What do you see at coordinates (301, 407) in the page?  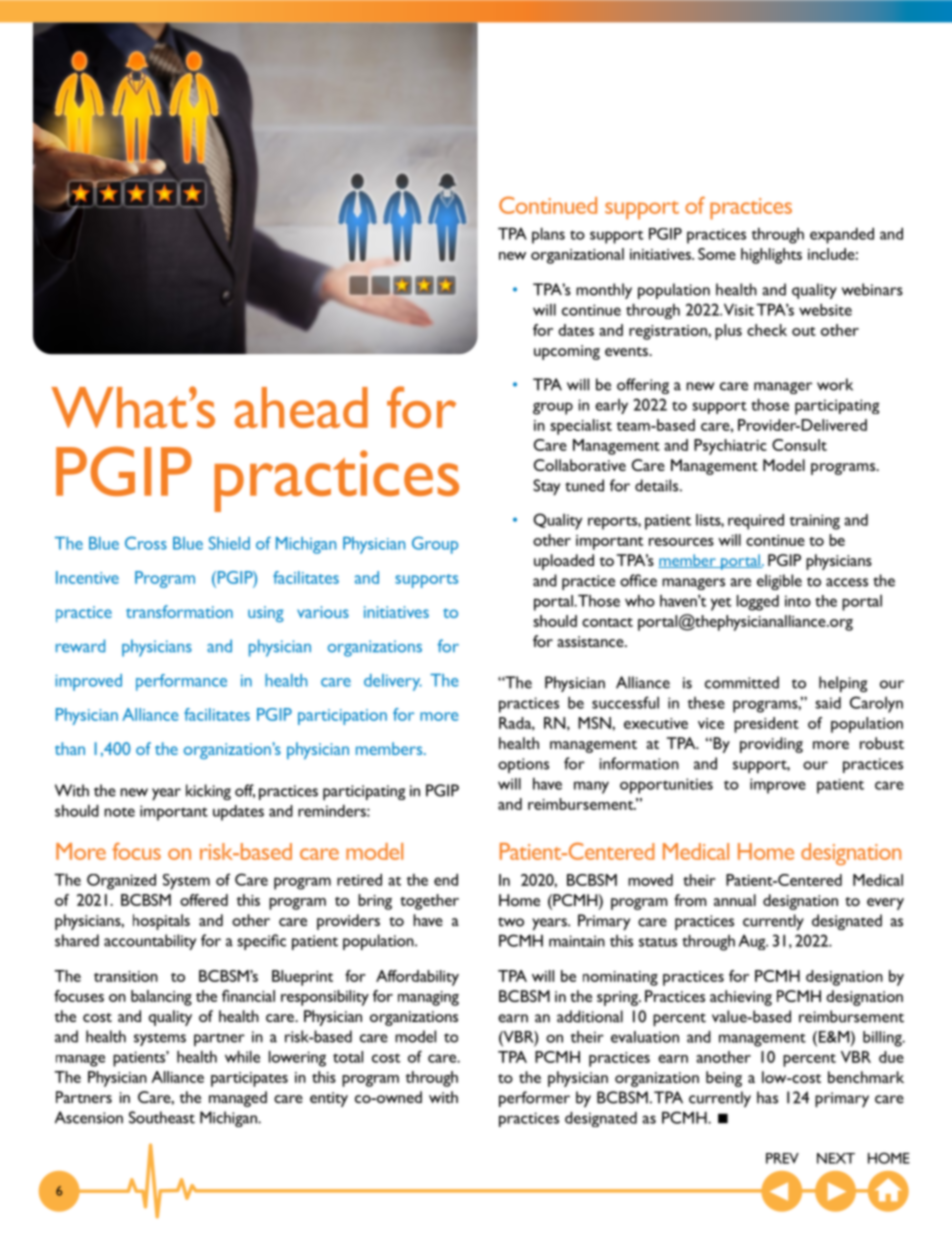 I see `ahead` at bounding box center [301, 407].
